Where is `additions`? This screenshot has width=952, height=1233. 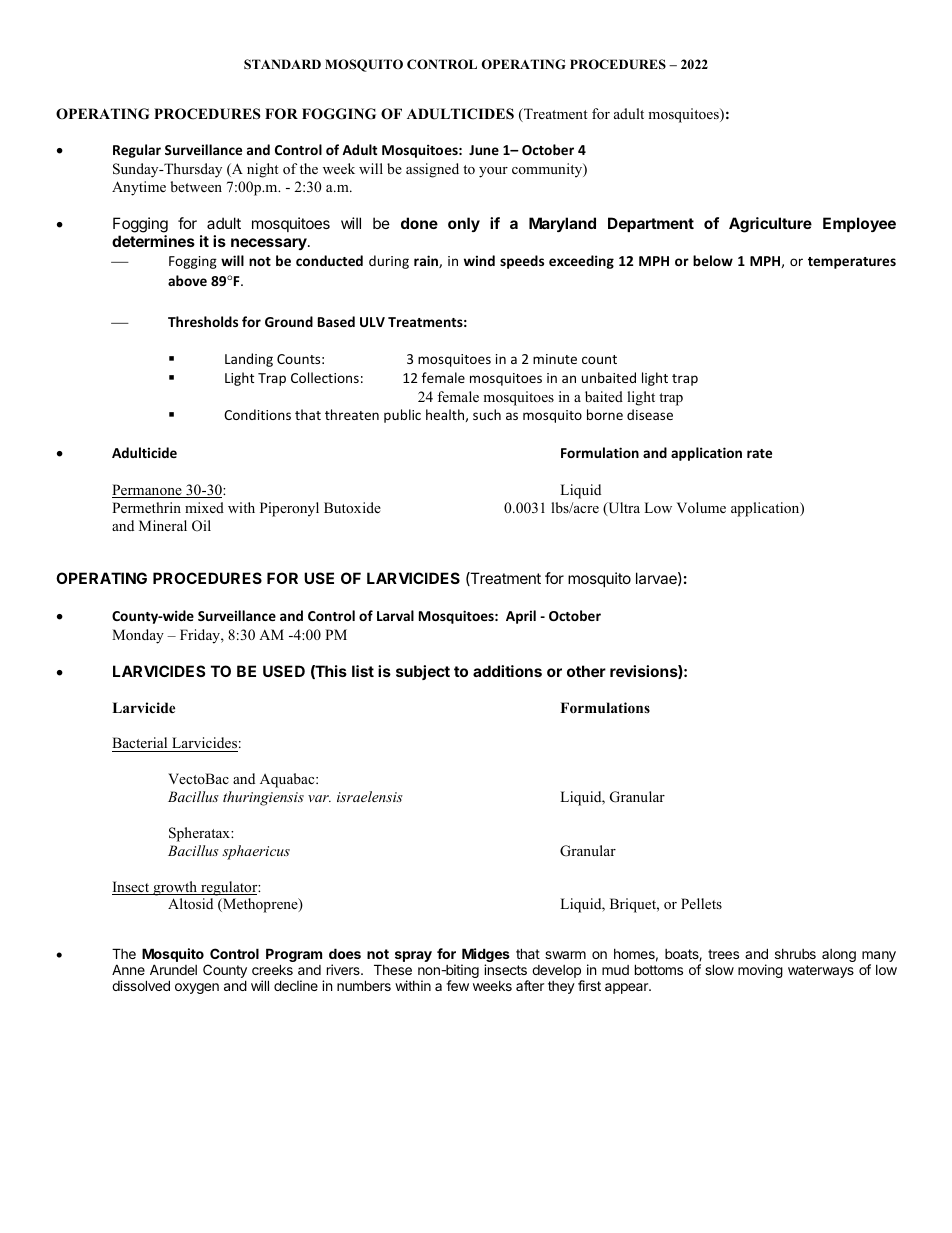 additions is located at coordinates (507, 671).
